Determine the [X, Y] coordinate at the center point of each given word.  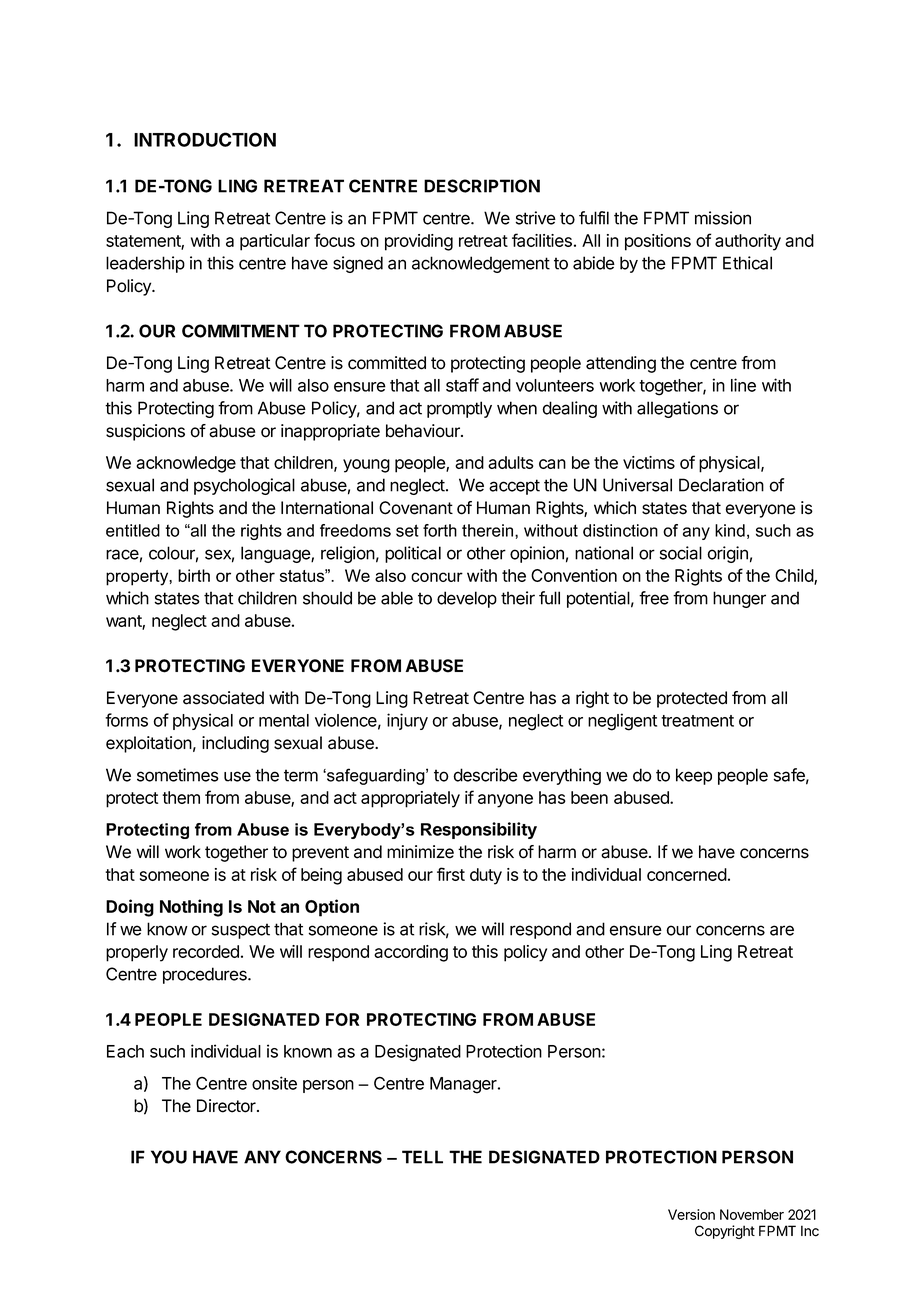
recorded [206, 951]
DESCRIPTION [482, 186]
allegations [677, 409]
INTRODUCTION [205, 139]
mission [723, 218]
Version [691, 1214]
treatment [697, 721]
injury [407, 721]
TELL [422, 1157]
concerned [687, 874]
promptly [459, 409]
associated [223, 698]
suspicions [145, 432]
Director [227, 1106]
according [411, 953]
